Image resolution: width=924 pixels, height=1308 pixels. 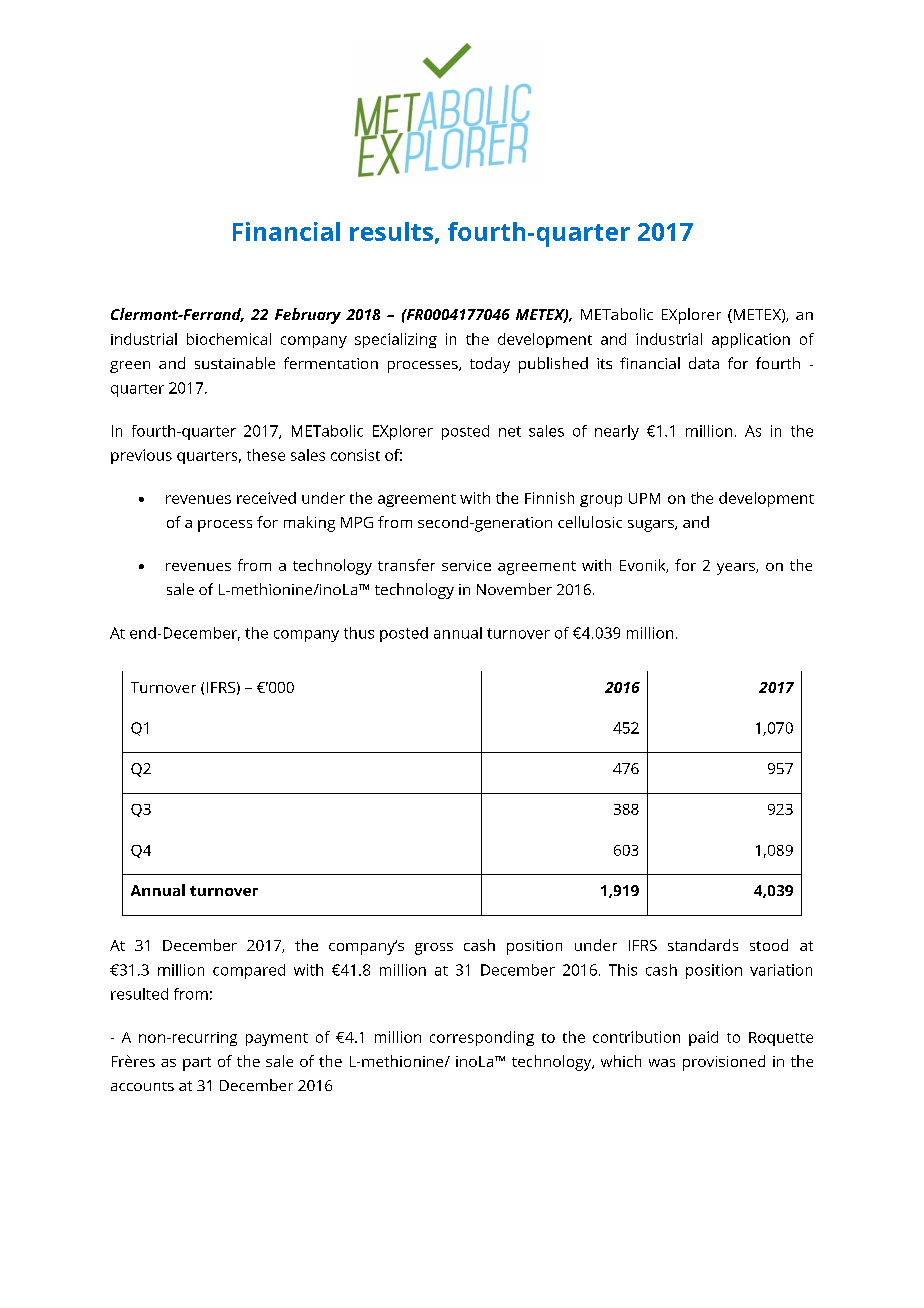 What do you see at coordinates (229, 339) in the screenshot?
I see `biochemical` at bounding box center [229, 339].
